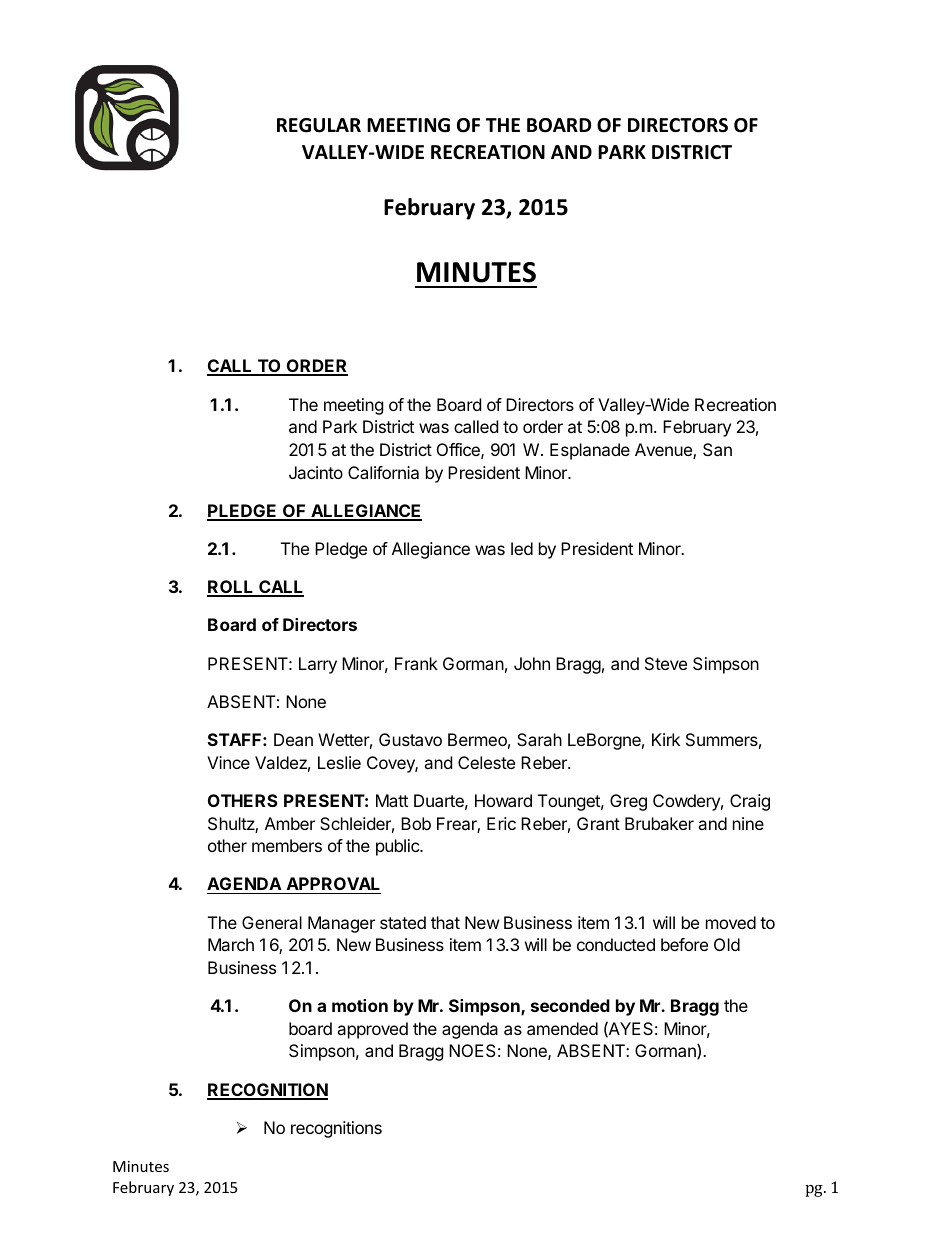 This screenshot has height=1233, width=952. I want to click on before, so click(684, 944).
